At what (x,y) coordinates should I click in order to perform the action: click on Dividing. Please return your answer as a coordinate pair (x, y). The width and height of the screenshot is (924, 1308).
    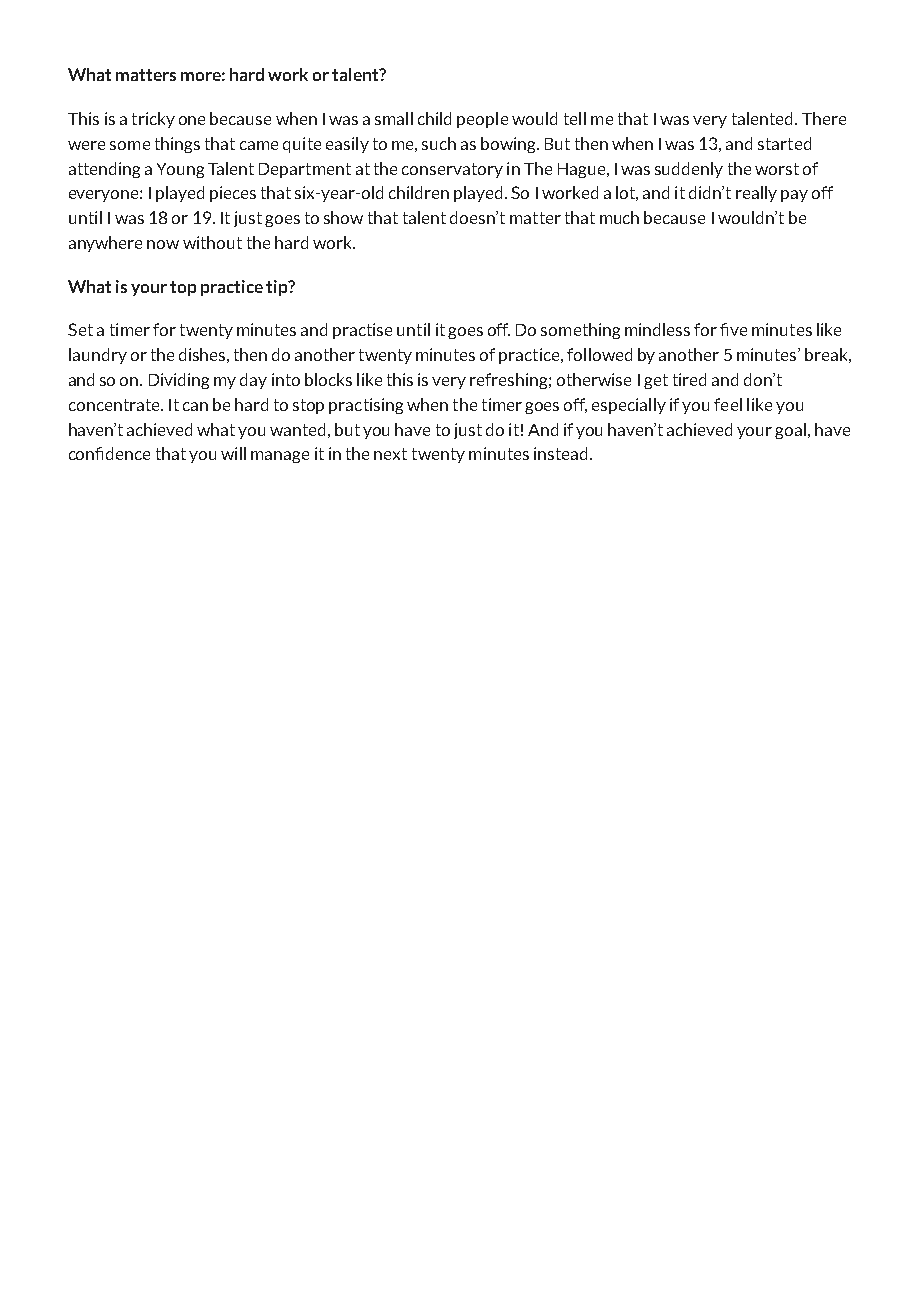
    Looking at the image, I should click on (179, 381).
